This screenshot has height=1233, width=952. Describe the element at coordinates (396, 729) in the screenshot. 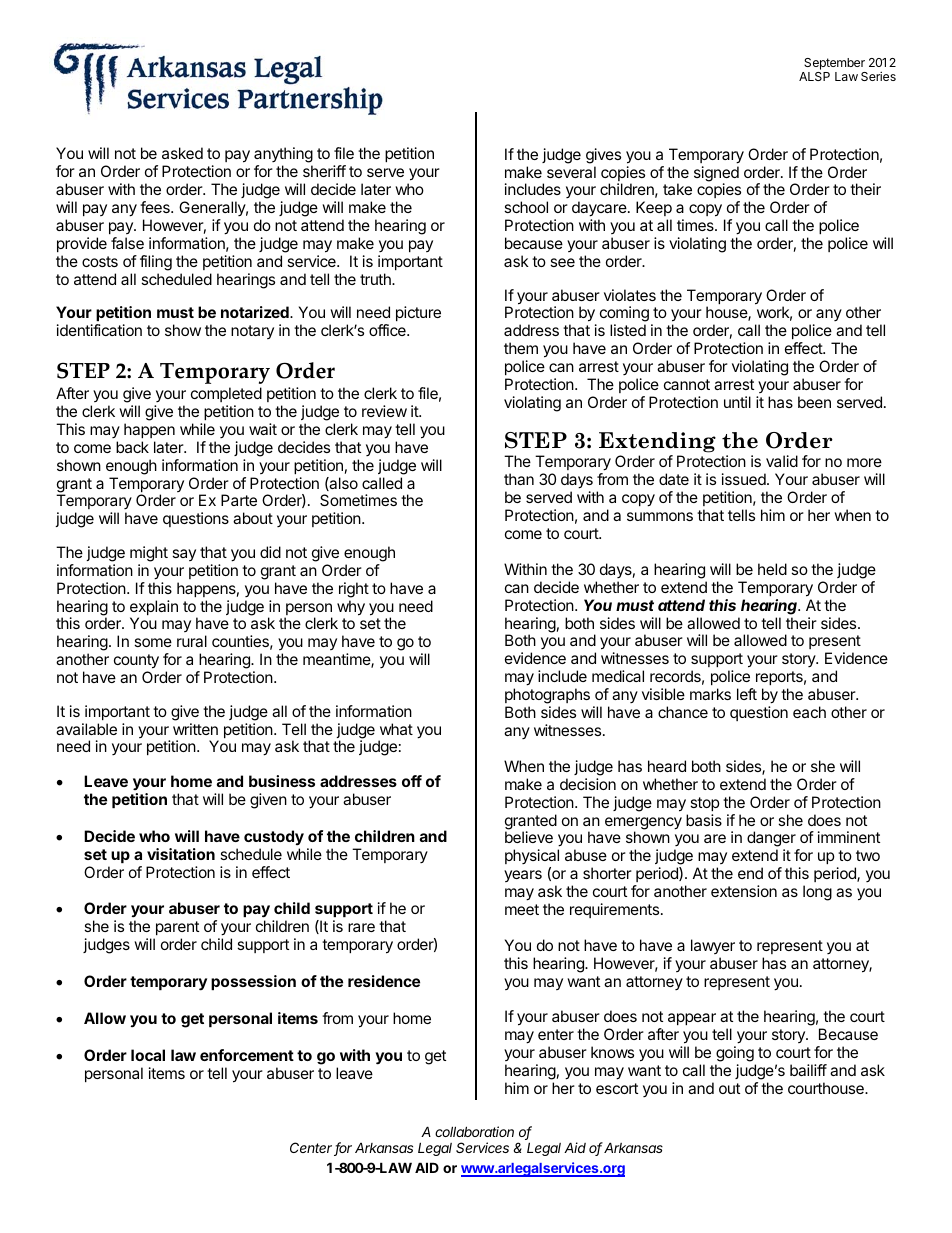

I see `what` at that location.
